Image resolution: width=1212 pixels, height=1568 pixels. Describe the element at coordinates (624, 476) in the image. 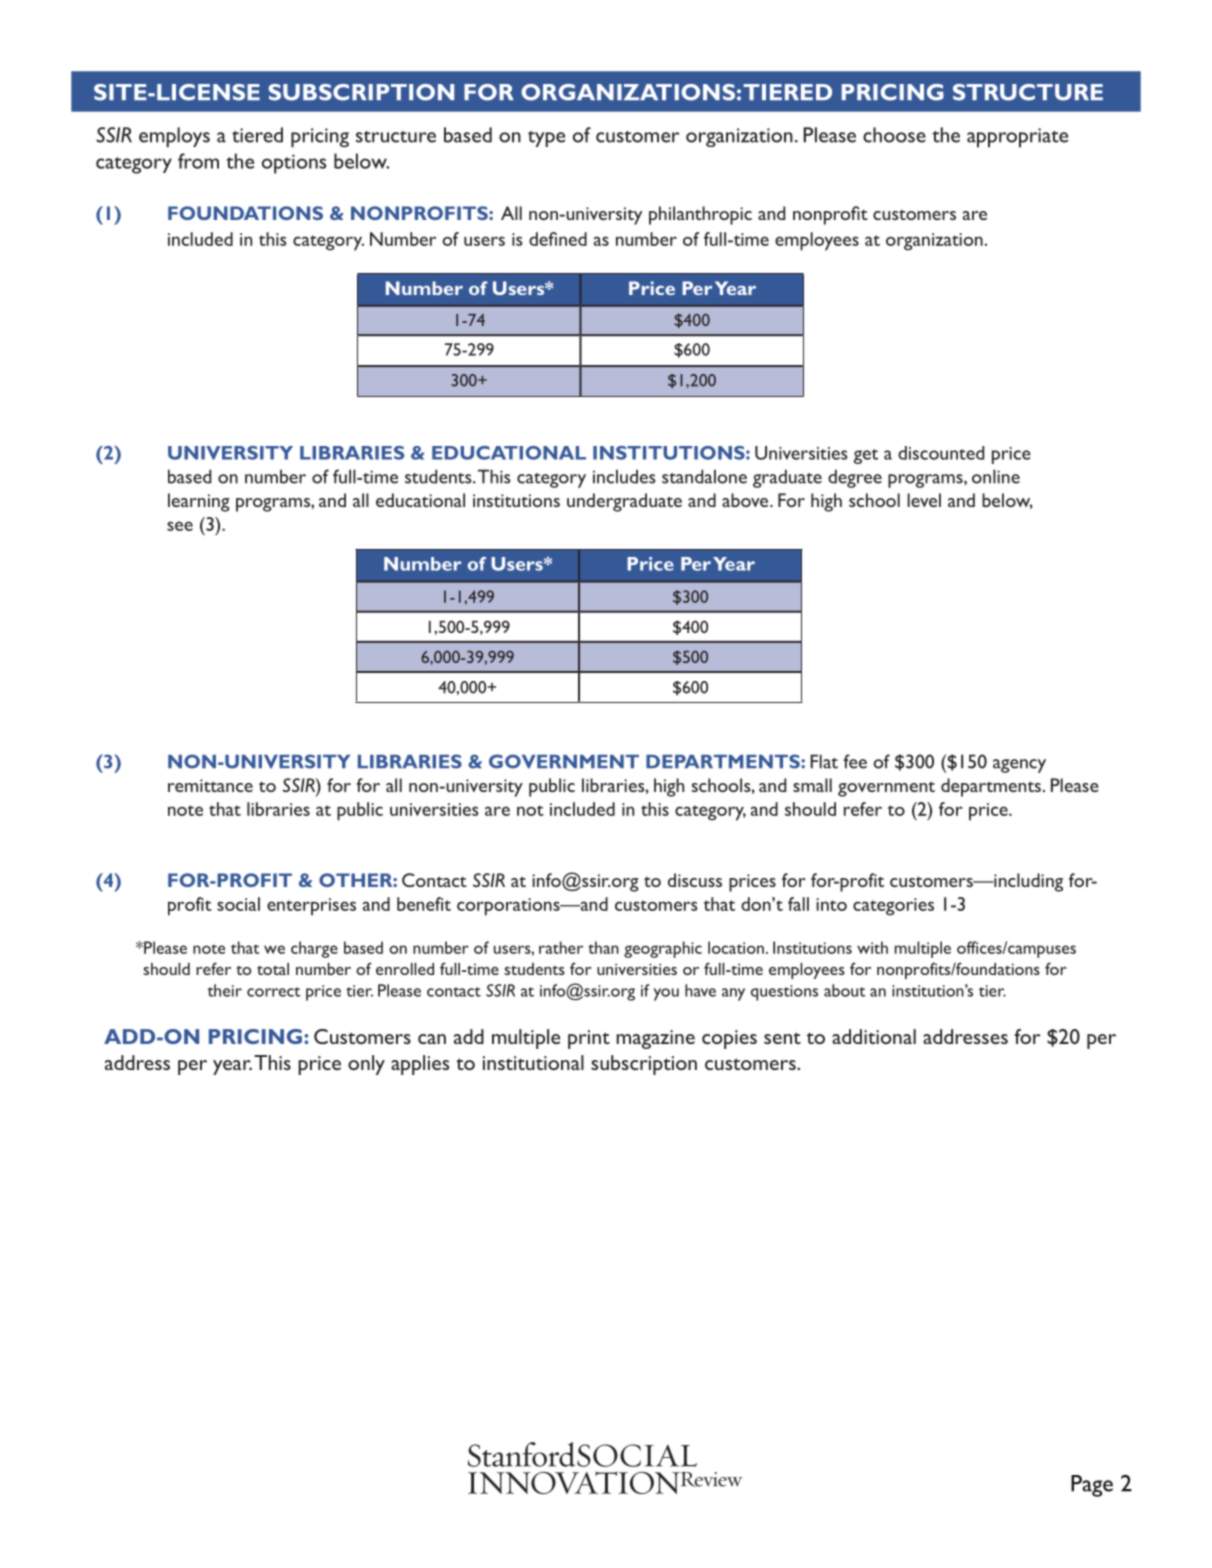

I see `includes` at that location.
